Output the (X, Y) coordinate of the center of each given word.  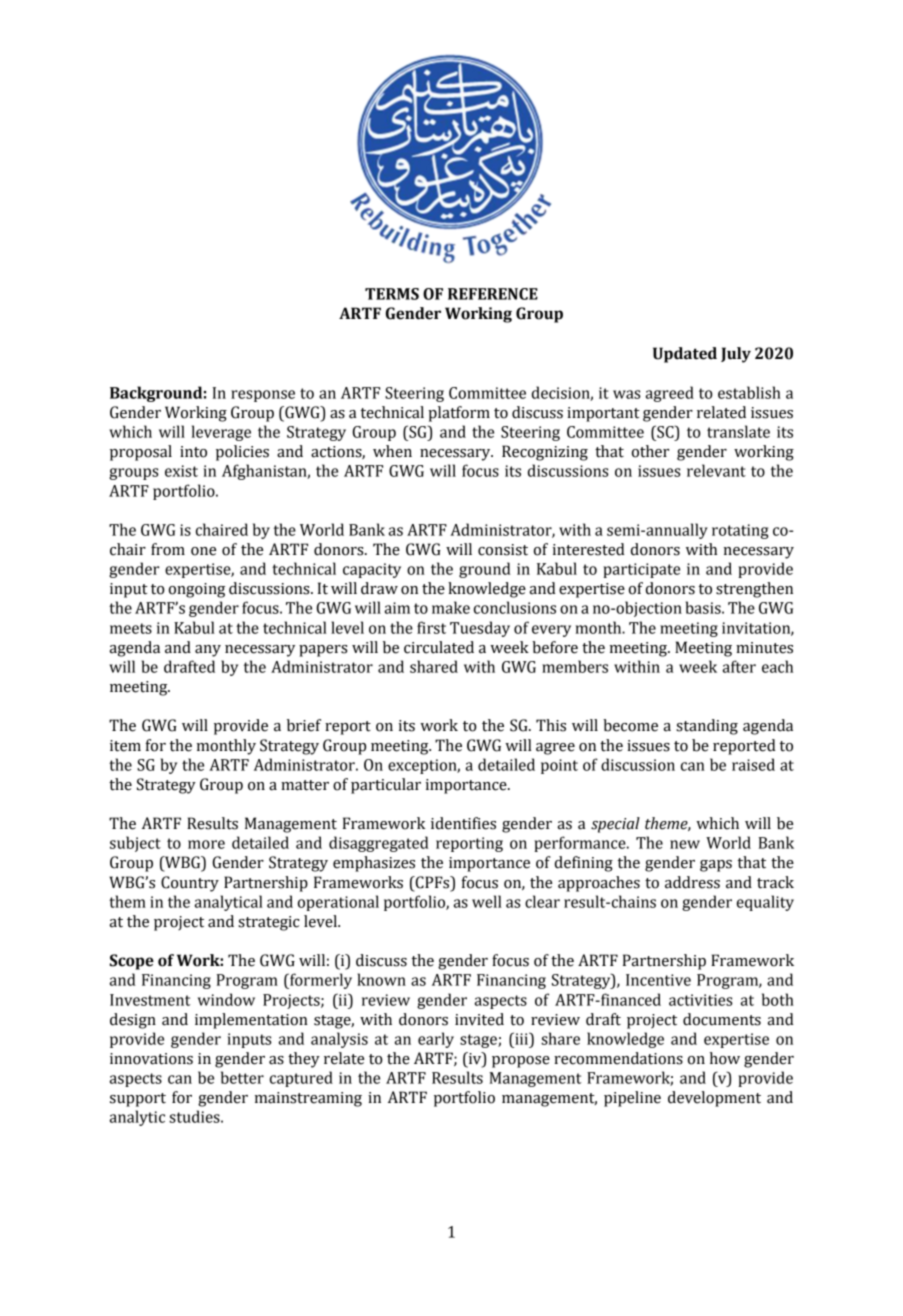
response (263, 396)
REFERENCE (493, 294)
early (436, 1040)
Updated (685, 355)
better (242, 1077)
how (725, 1058)
